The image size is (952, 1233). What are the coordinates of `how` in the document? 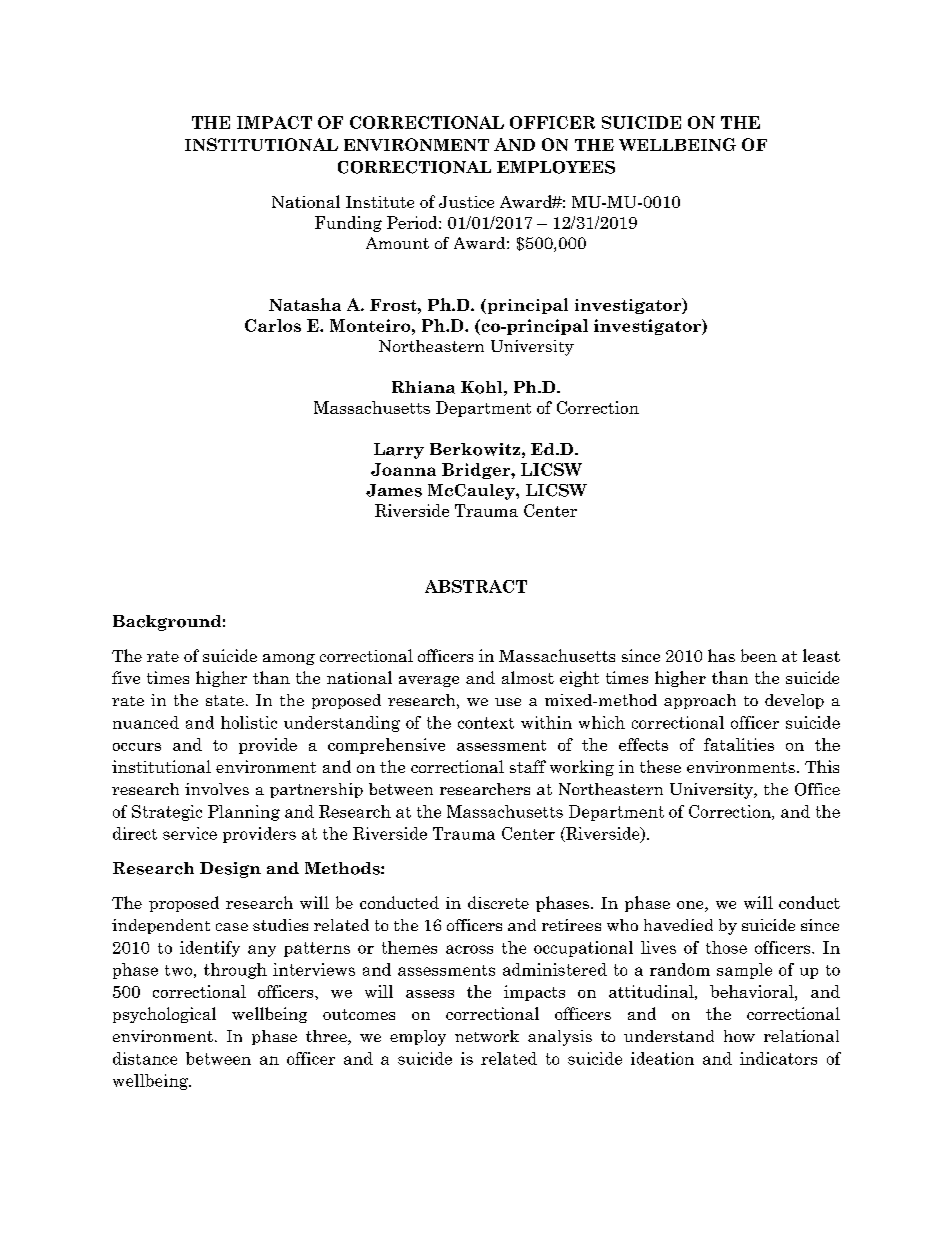 It's located at (739, 1036).
